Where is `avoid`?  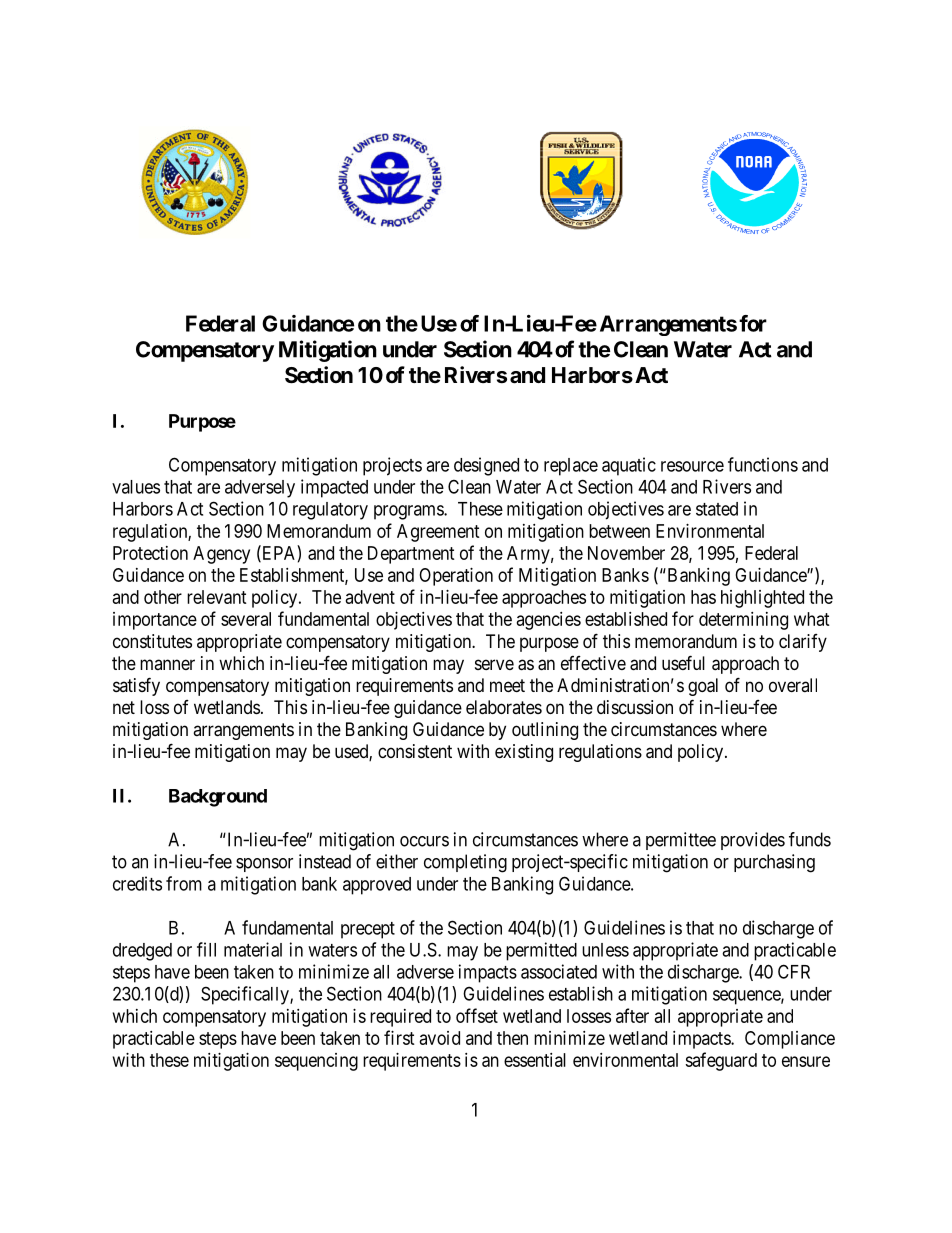
avoid is located at coordinates (440, 1038).
